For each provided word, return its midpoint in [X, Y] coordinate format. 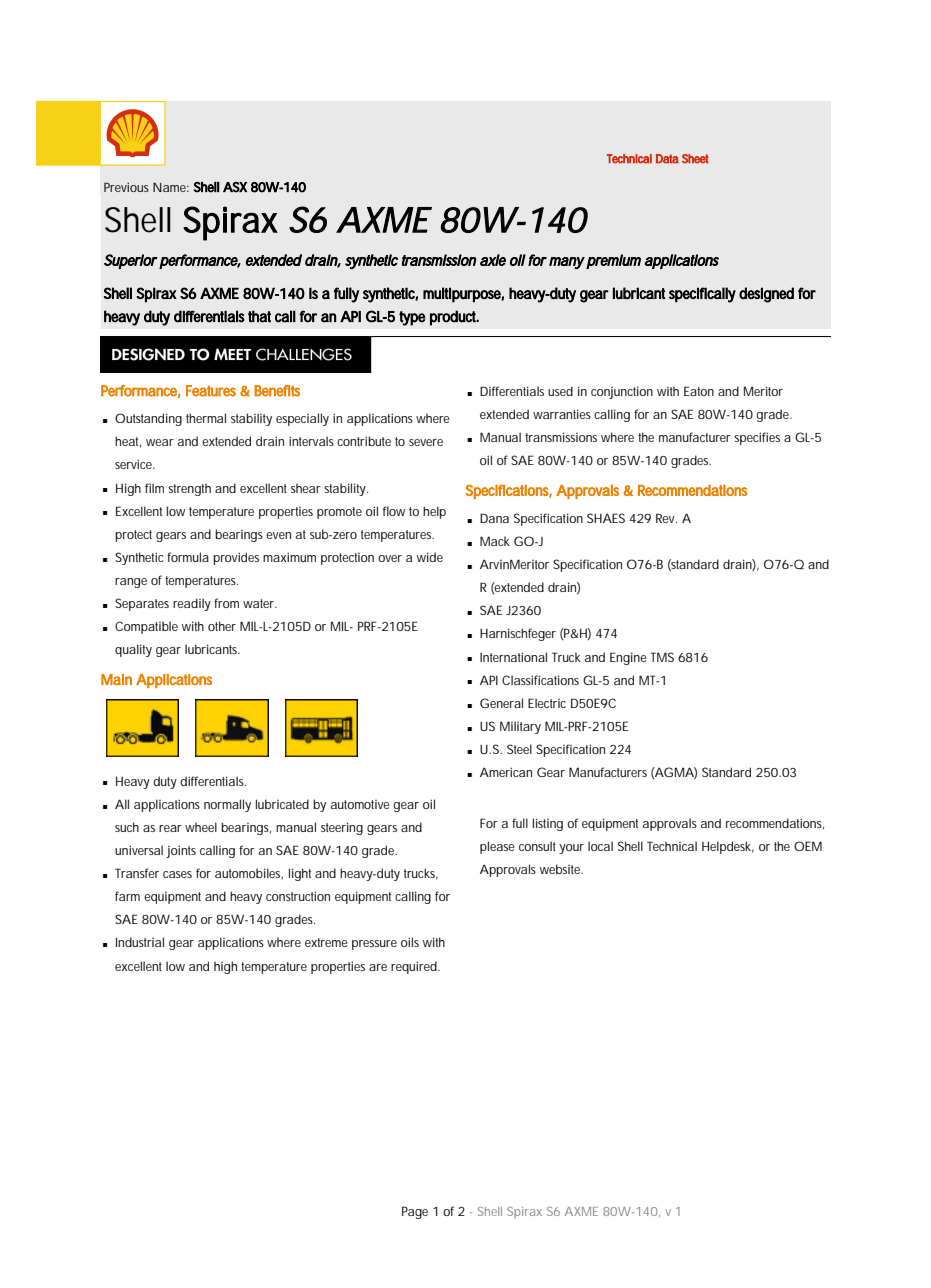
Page [415, 1212]
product [454, 318]
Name [170, 187]
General [501, 703]
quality [133, 650]
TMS [662, 657]
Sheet [695, 159]
